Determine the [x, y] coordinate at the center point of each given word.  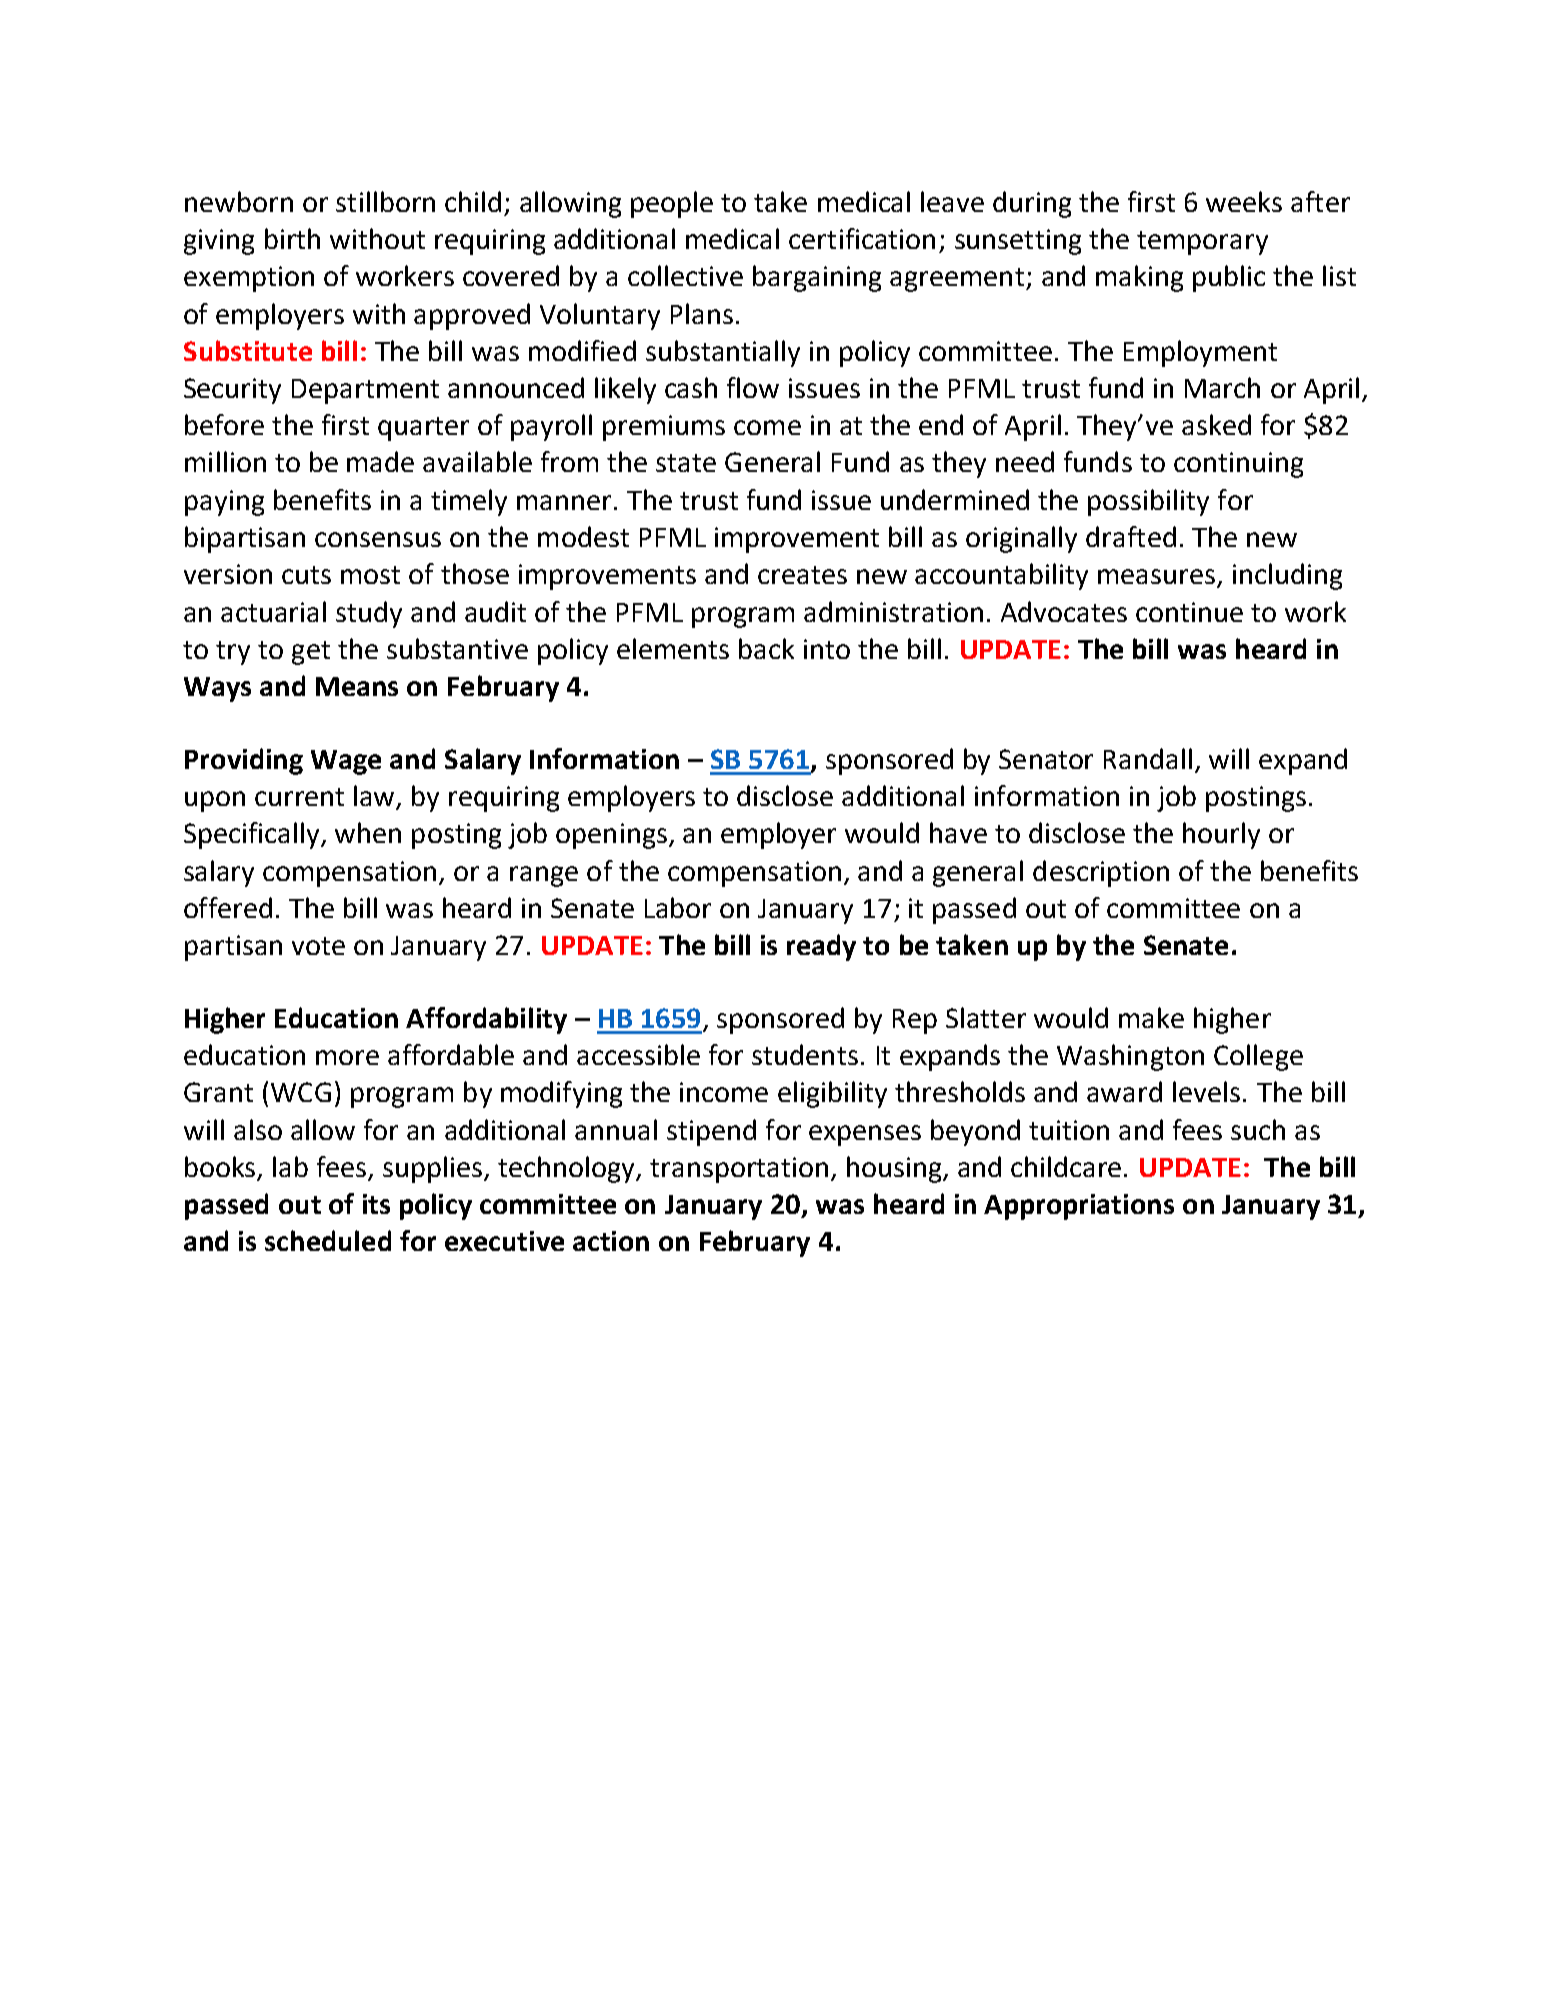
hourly [1221, 835]
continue [1189, 612]
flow [753, 387]
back [766, 648]
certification [862, 238]
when [368, 832]
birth [292, 238]
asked [1216, 424]
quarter [423, 429]
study [369, 614]
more [347, 1057]
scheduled [328, 1240]
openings [611, 836]
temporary [1202, 243]
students [805, 1054]
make [1151, 1017]
